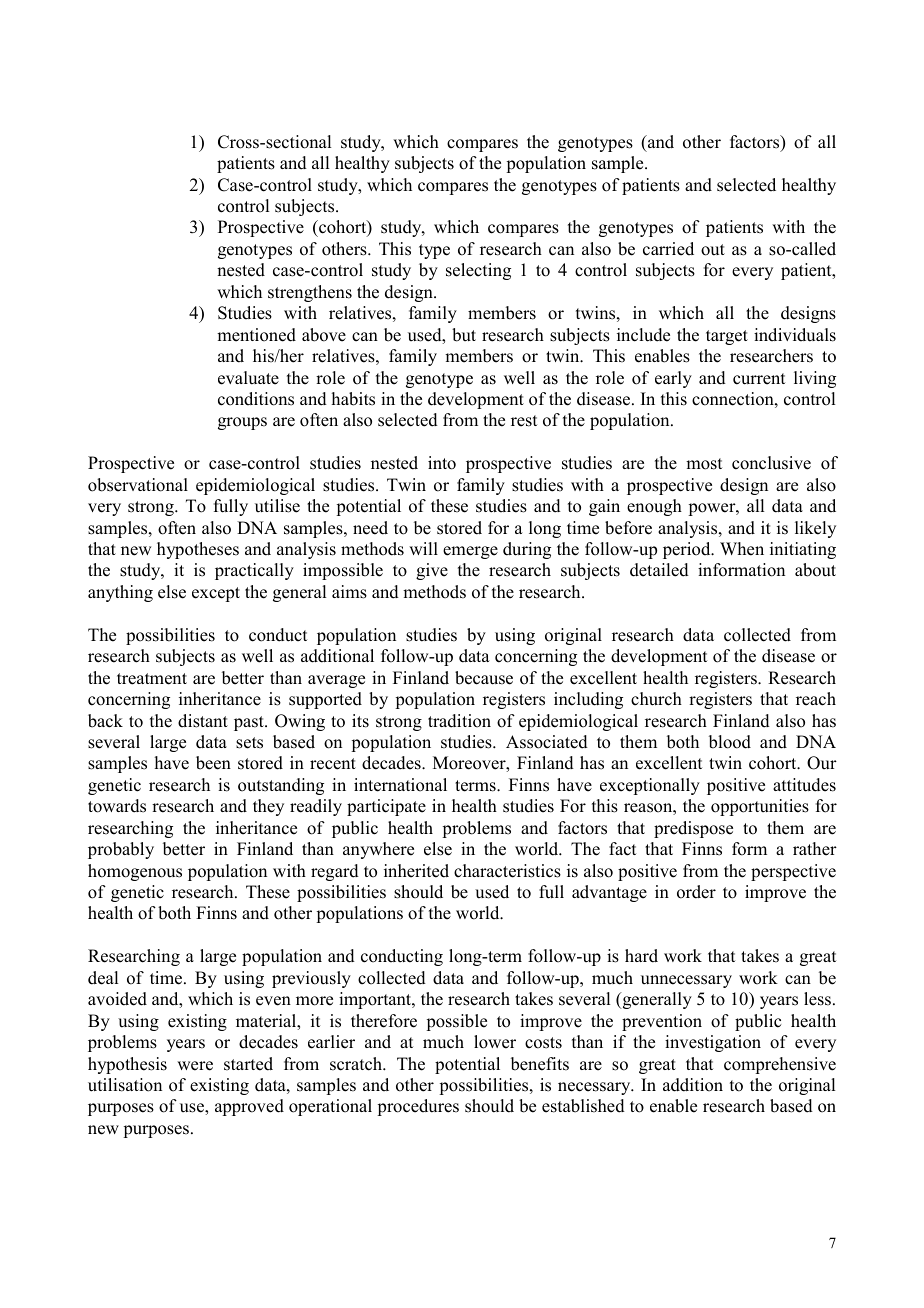  What do you see at coordinates (507, 871) in the page?
I see `characteristics` at bounding box center [507, 871].
